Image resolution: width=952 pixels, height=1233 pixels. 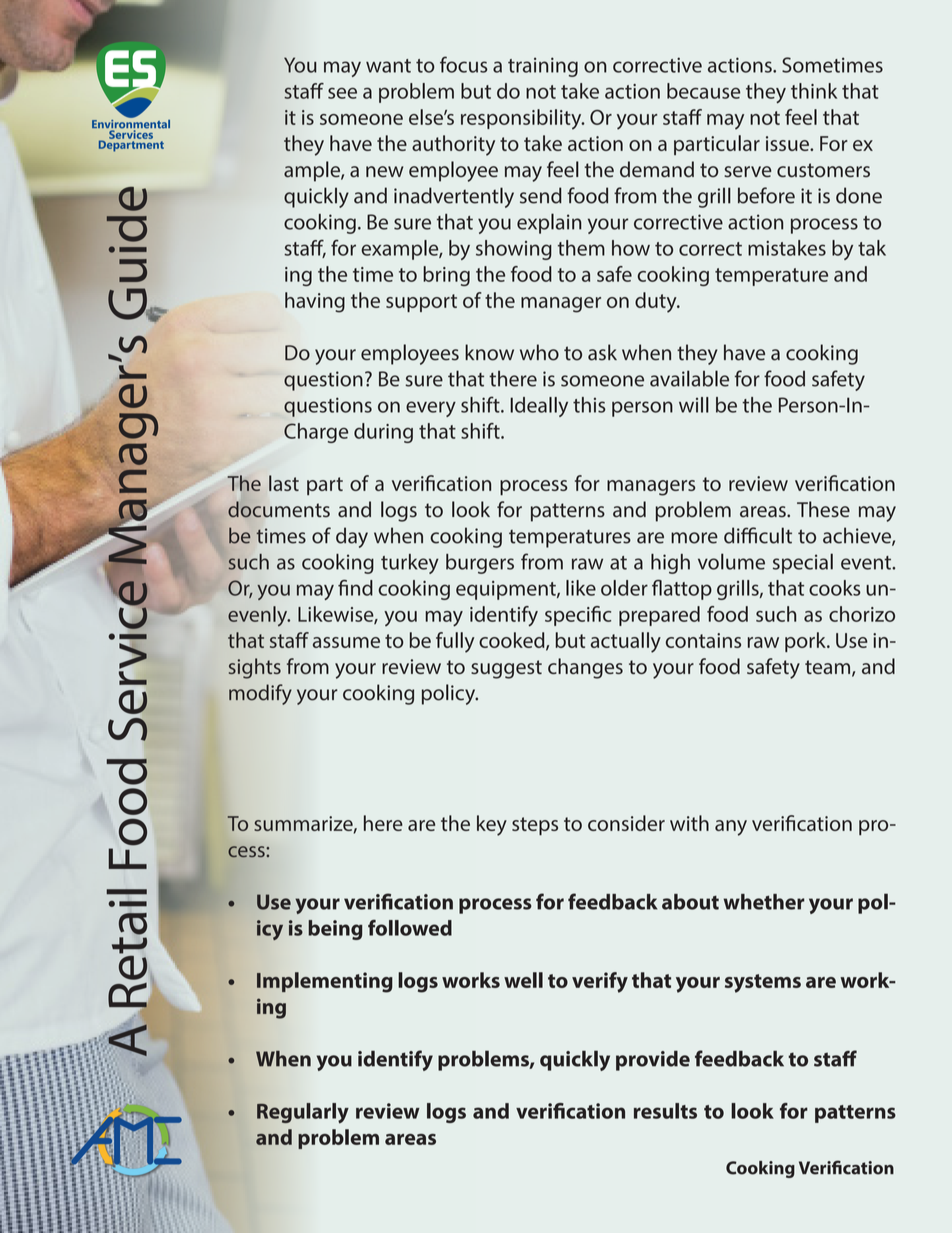 I want to click on well, so click(x=523, y=980).
